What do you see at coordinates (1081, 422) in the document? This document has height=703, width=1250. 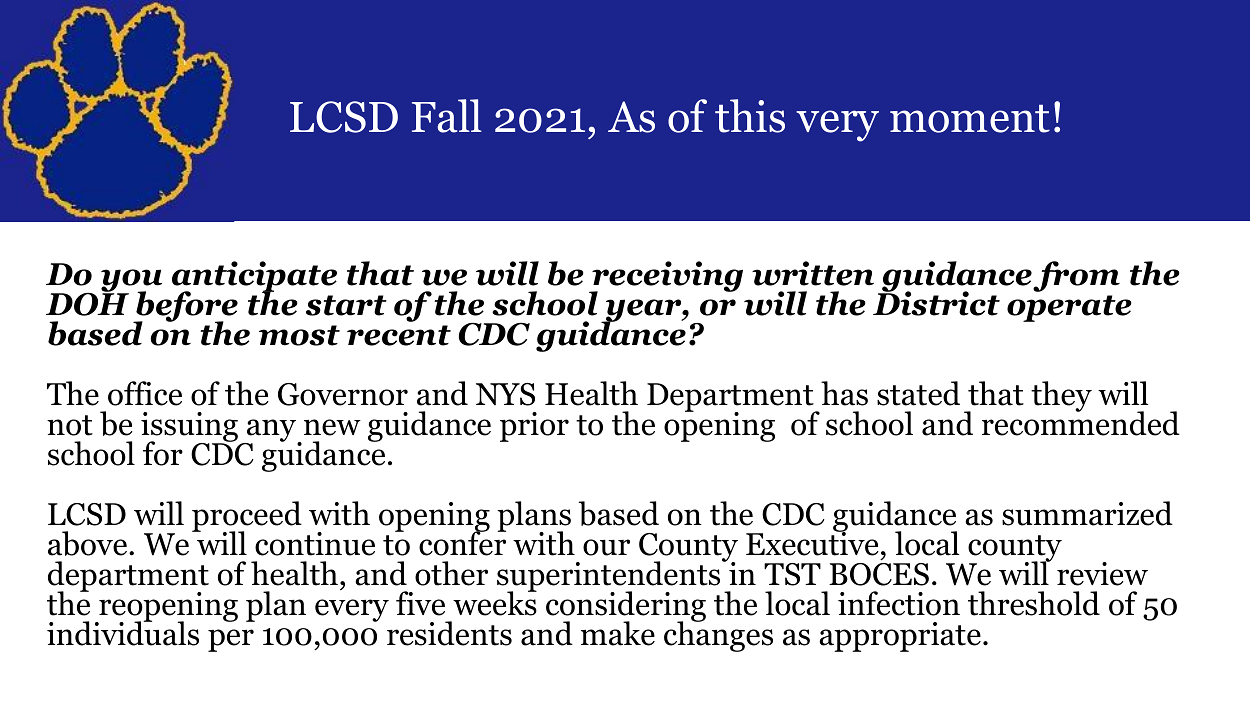 I see `recommended` at bounding box center [1081, 422].
